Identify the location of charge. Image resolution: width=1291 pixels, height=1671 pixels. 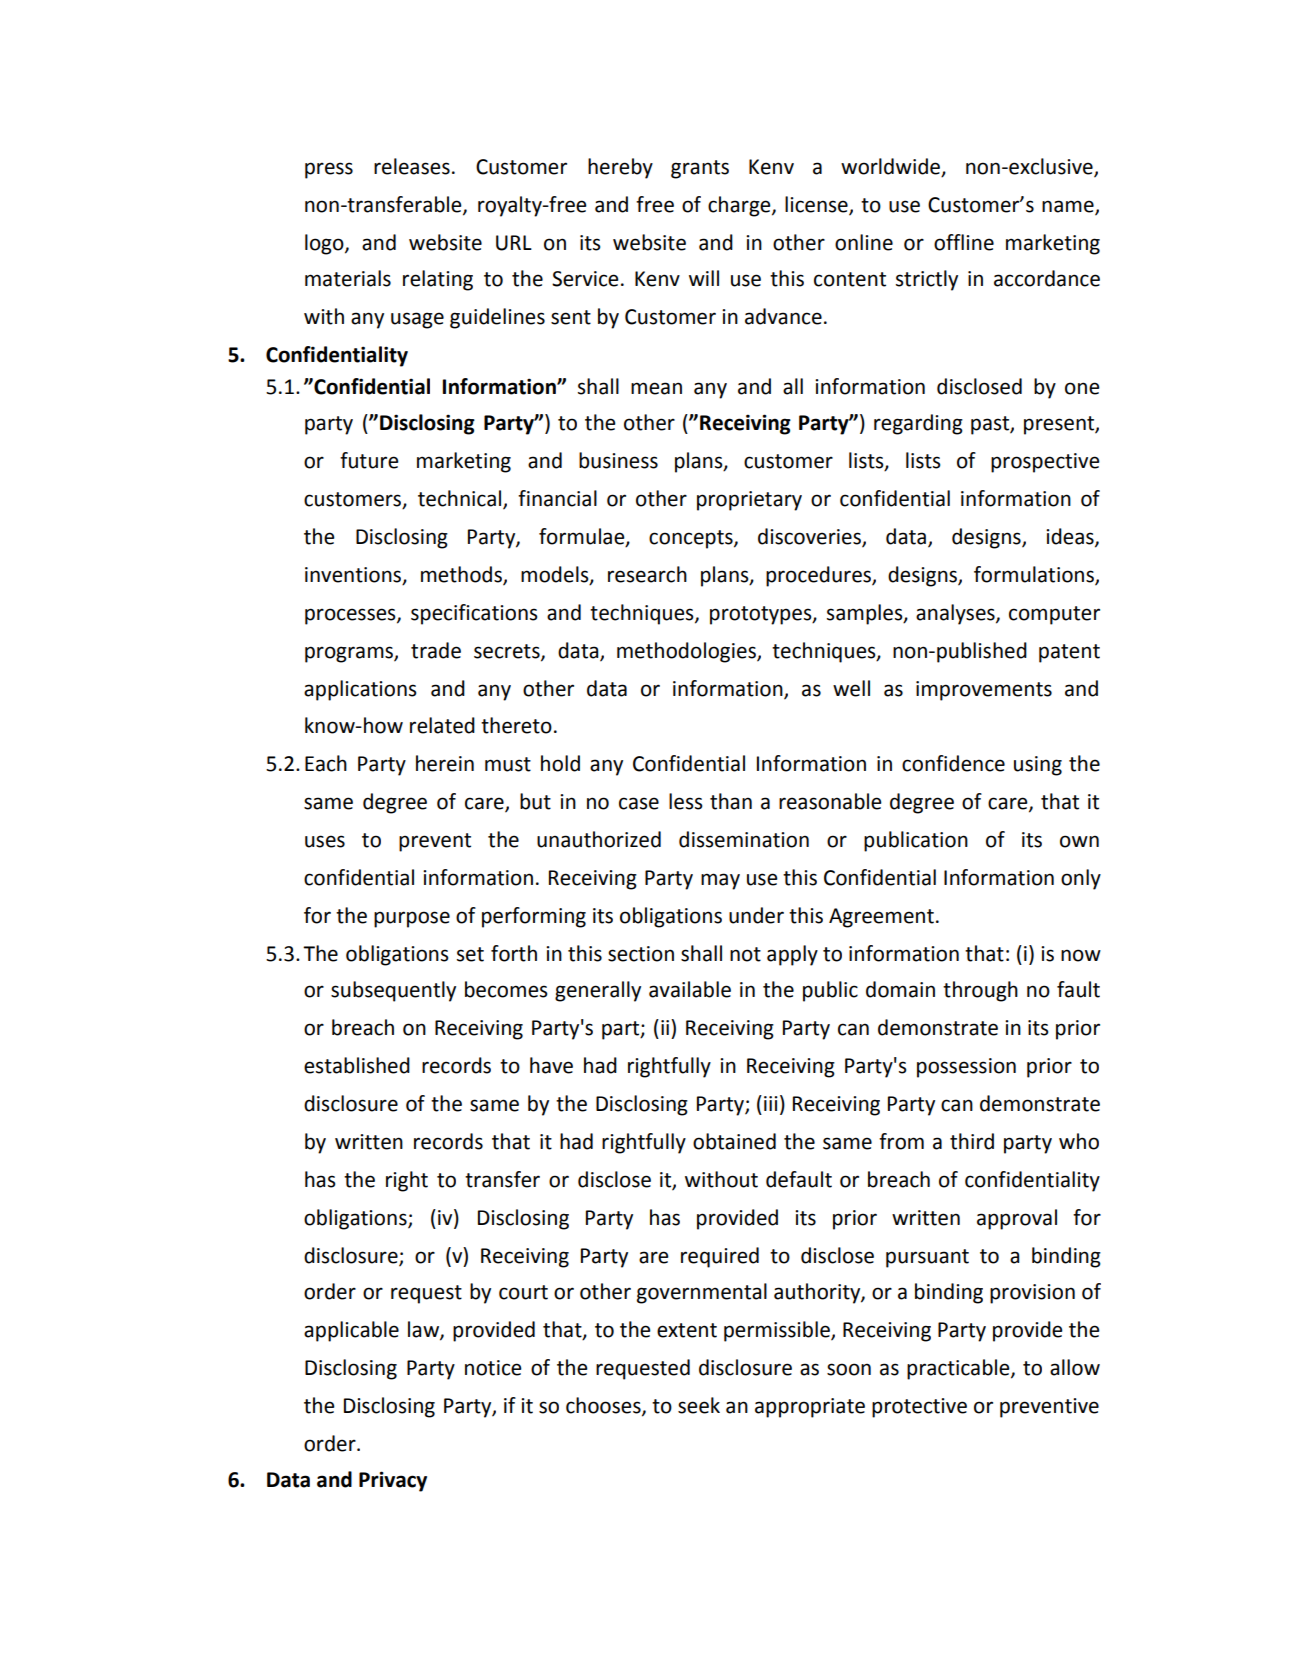
(740, 206).
